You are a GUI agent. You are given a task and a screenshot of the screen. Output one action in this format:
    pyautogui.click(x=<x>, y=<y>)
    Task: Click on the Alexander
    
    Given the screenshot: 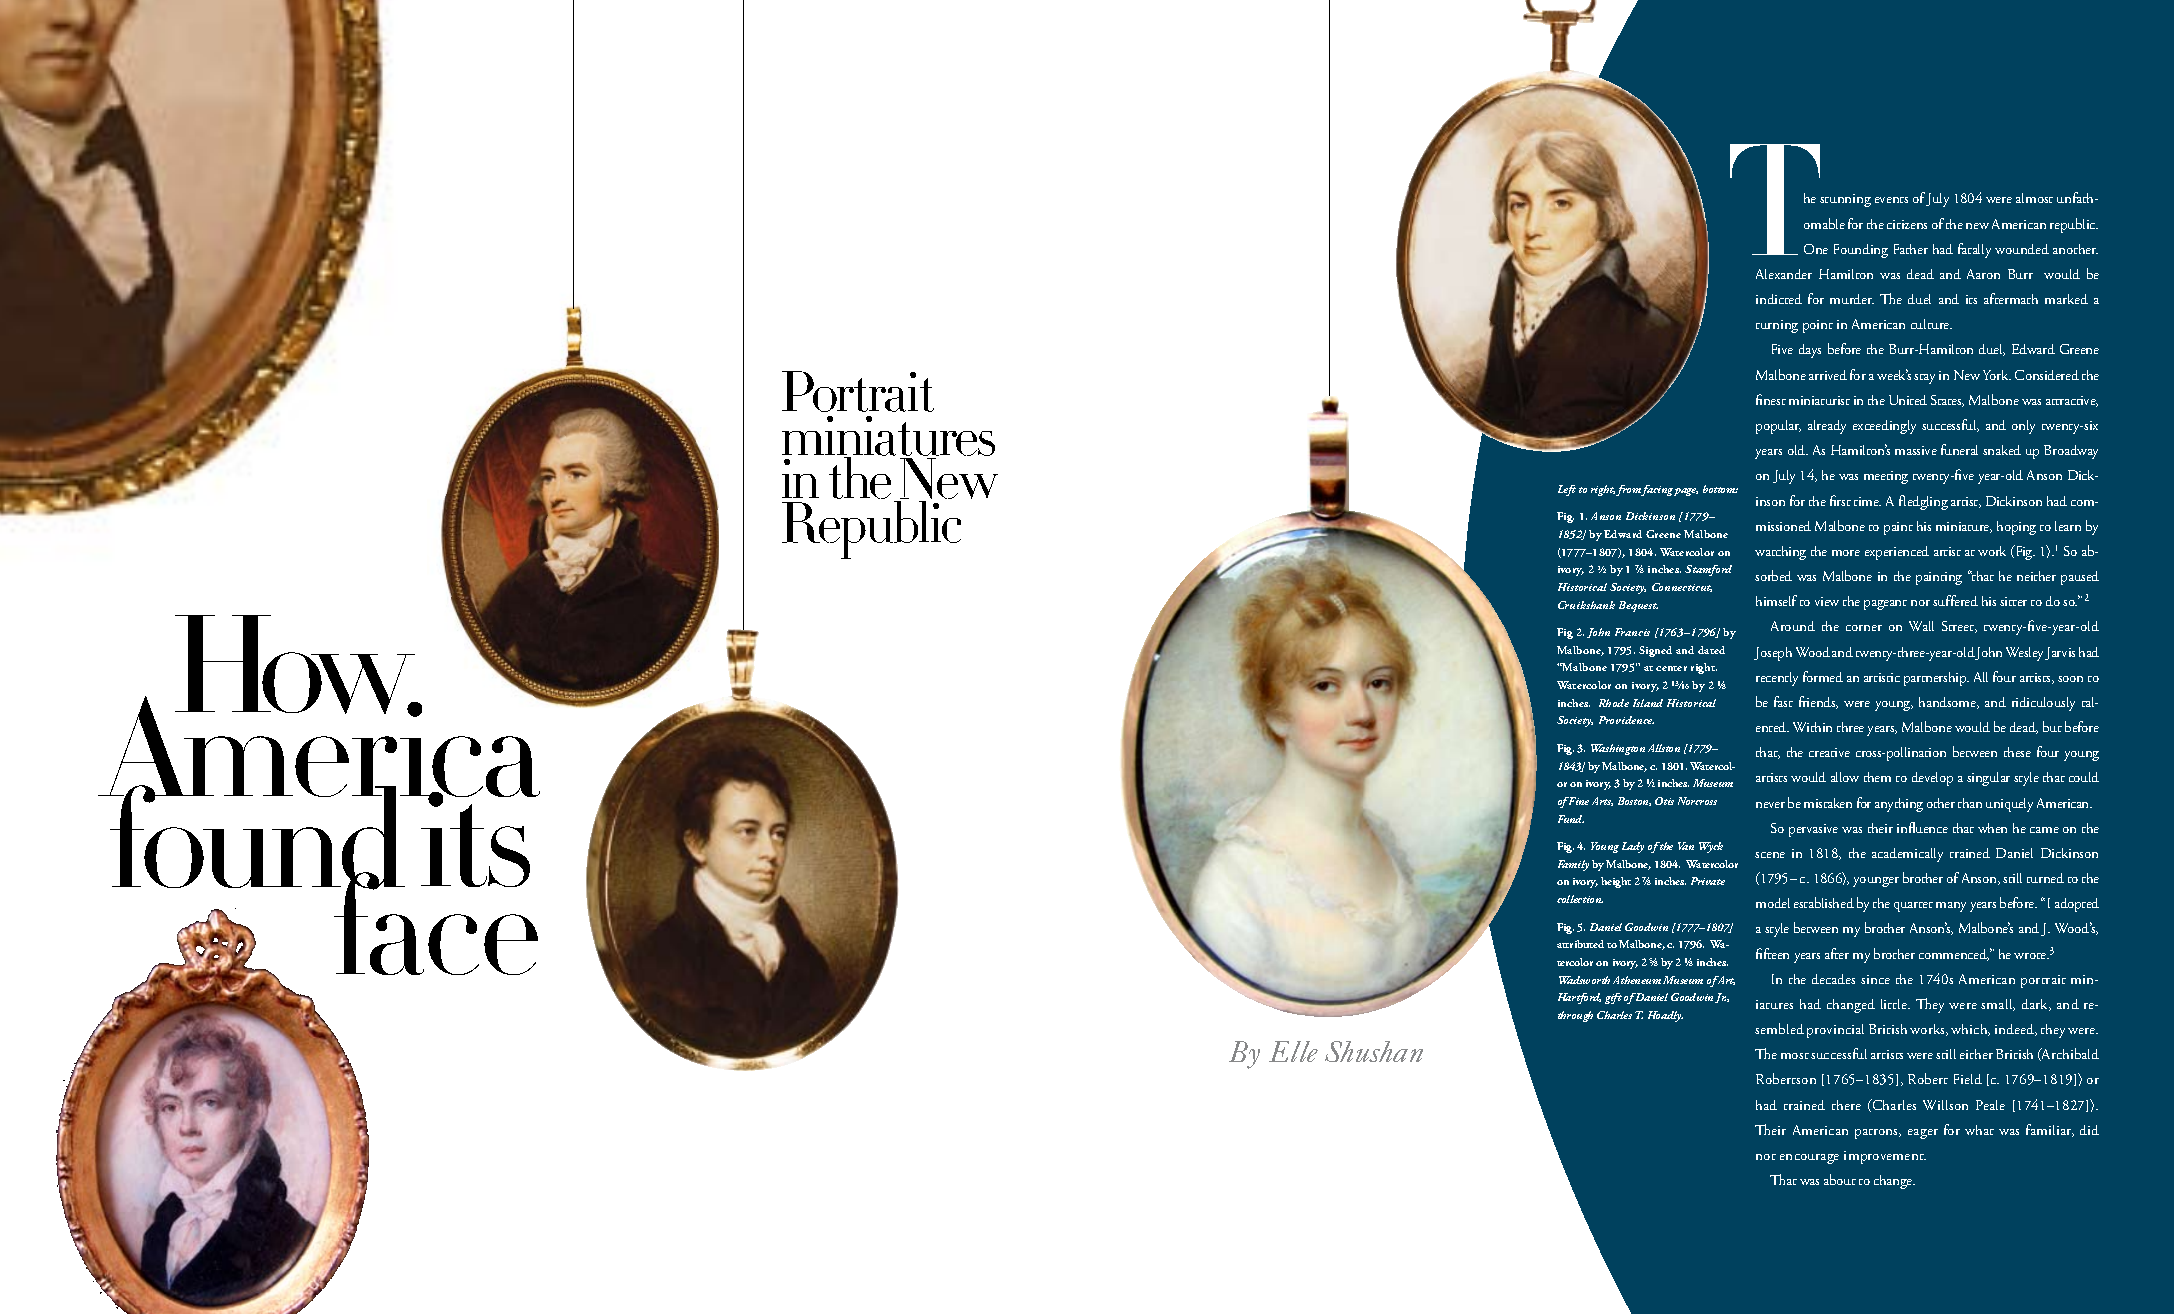 What is the action you would take?
    pyautogui.click(x=1784, y=274)
